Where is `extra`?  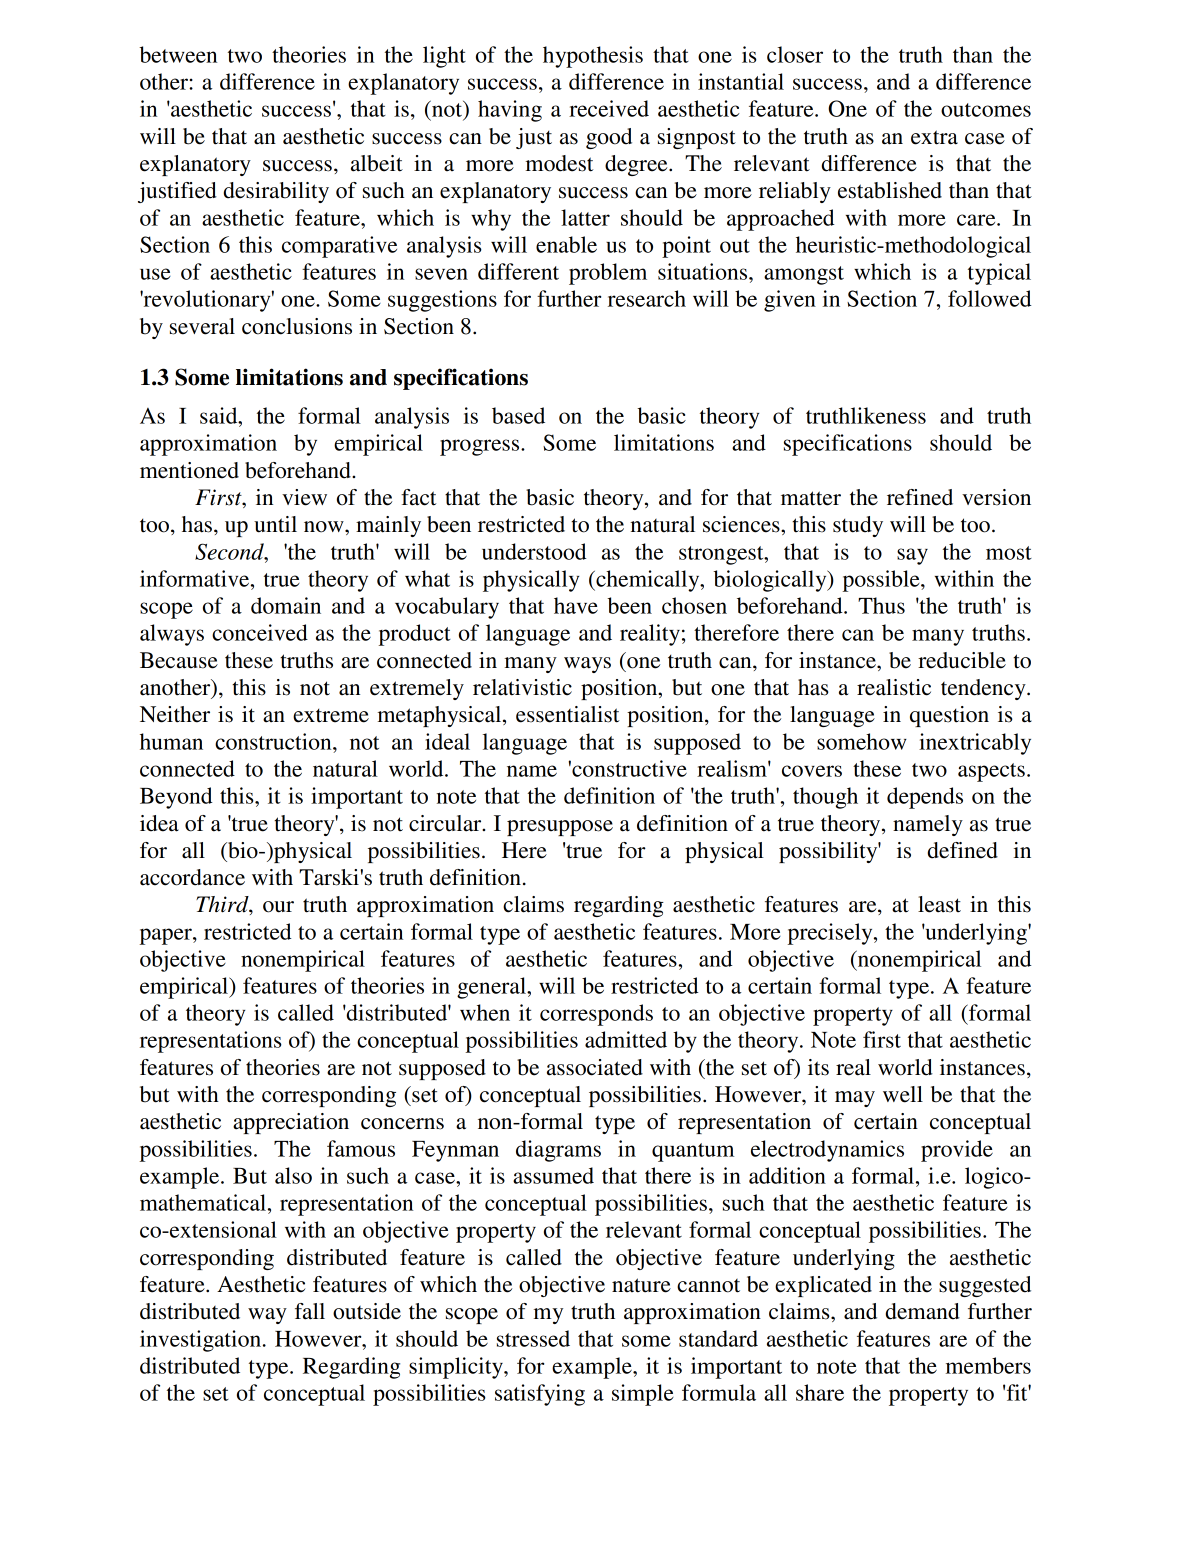
extra is located at coordinates (934, 137).
